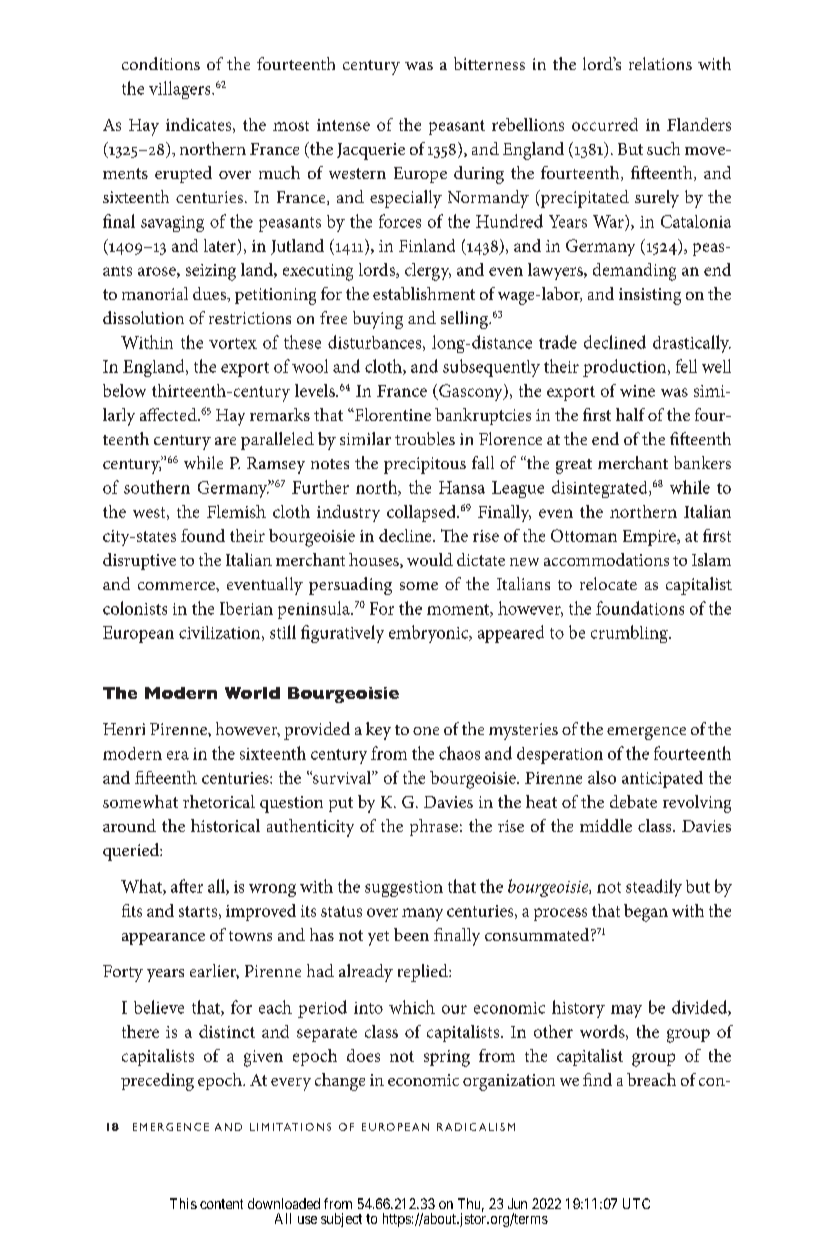 This document has width=821, height=1239. Describe the element at coordinates (210, 293) in the document. I see `dues` at that location.
